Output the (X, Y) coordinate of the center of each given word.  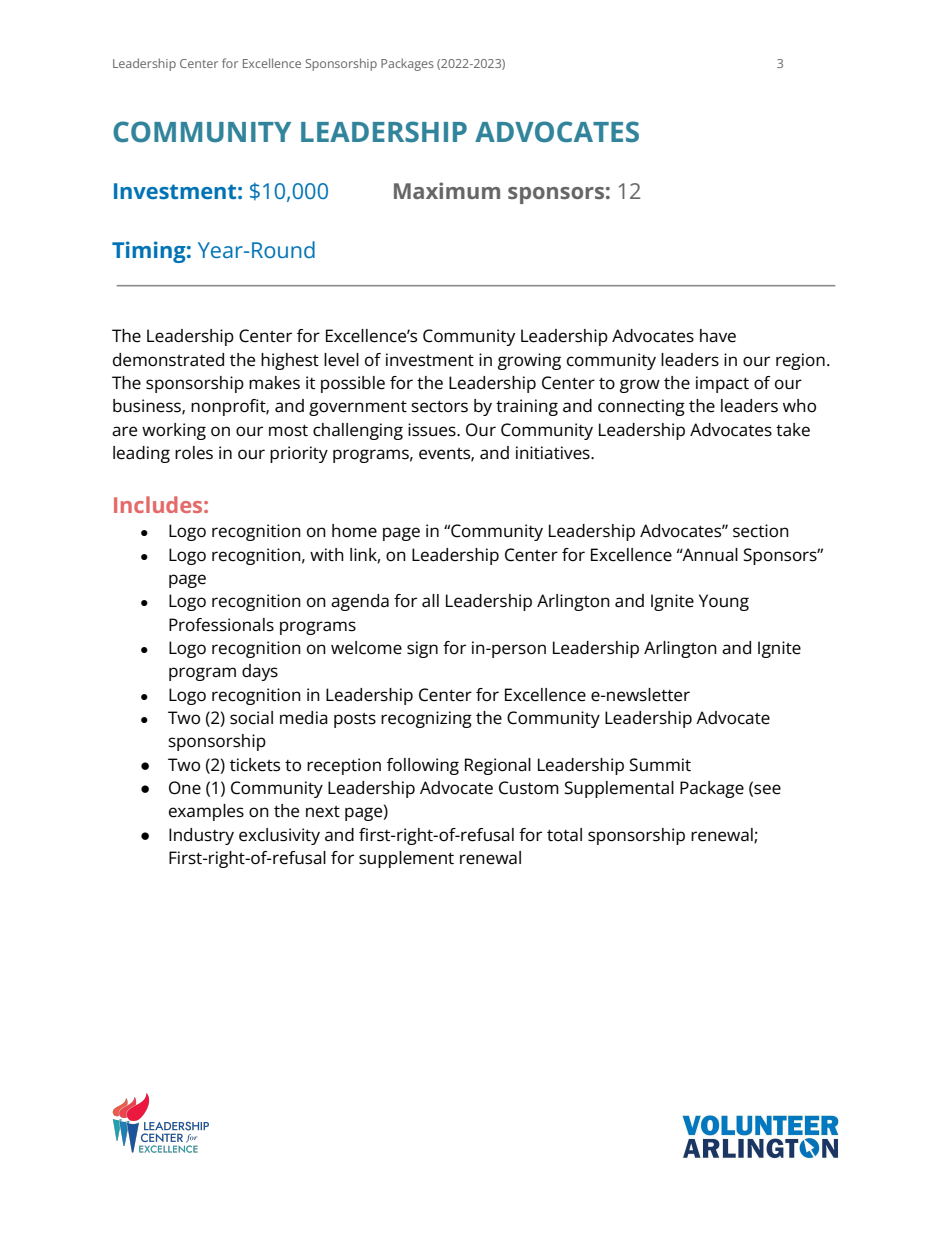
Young (724, 602)
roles (194, 453)
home (354, 531)
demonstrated (168, 360)
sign (422, 649)
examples (206, 812)
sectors (439, 407)
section (761, 531)
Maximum (447, 190)
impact (722, 384)
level (341, 360)
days (260, 672)
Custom (529, 788)
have (718, 336)
